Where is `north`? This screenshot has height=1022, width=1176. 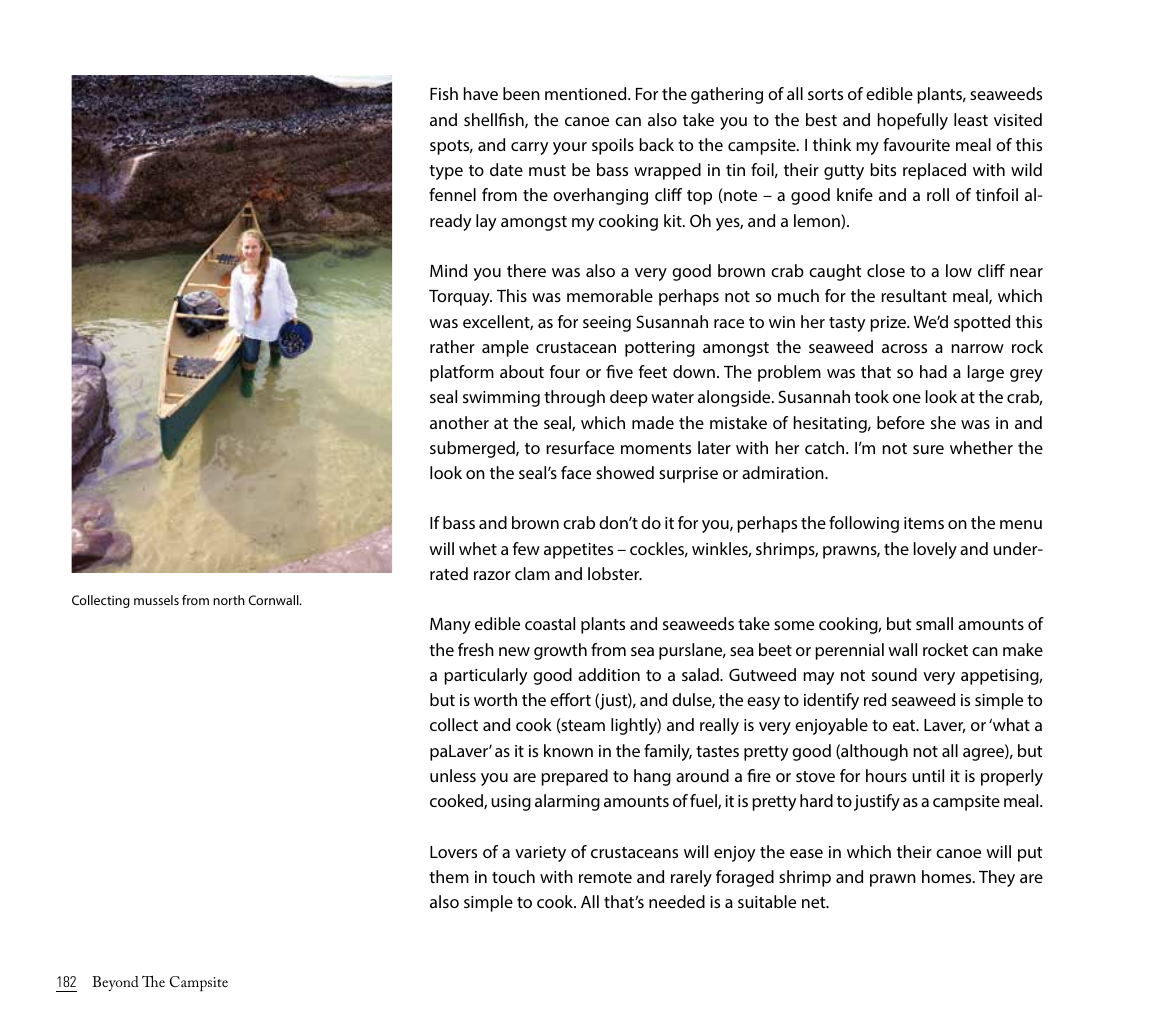
north is located at coordinates (229, 600).
